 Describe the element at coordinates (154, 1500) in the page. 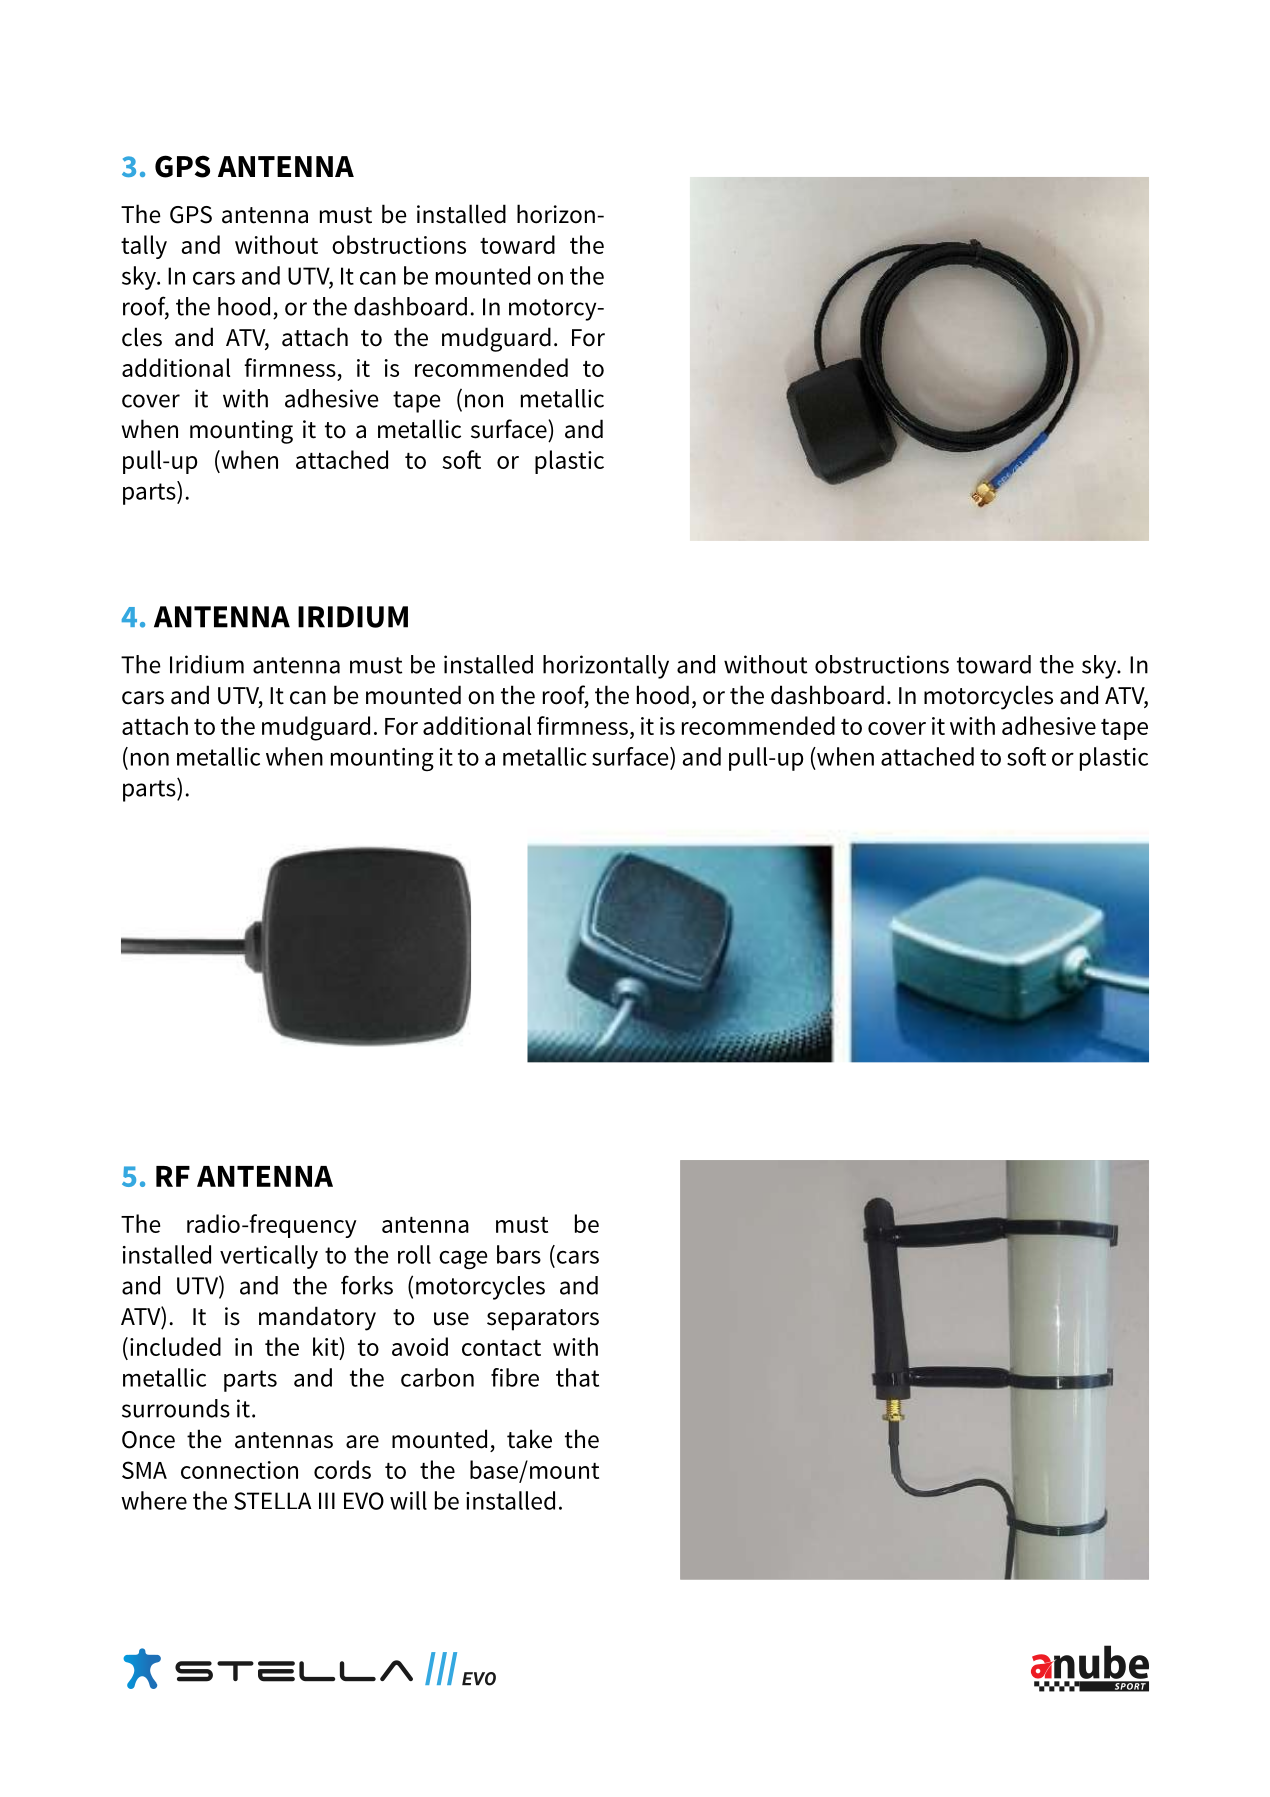

I see `where` at that location.
